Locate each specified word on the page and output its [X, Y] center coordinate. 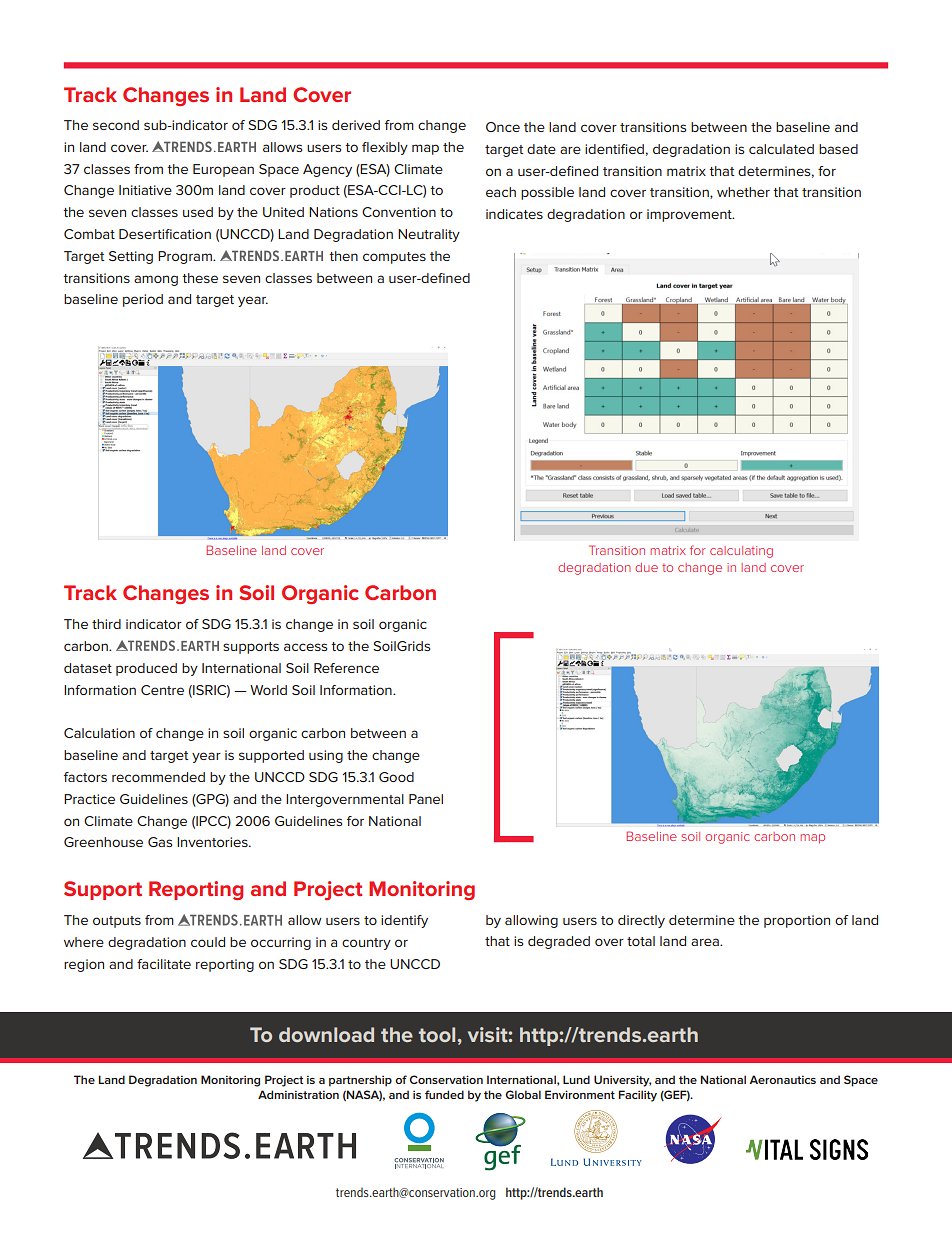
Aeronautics [782, 1079]
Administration [298, 1094]
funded [444, 1094]
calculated [781, 149]
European [223, 170]
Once [503, 127]
